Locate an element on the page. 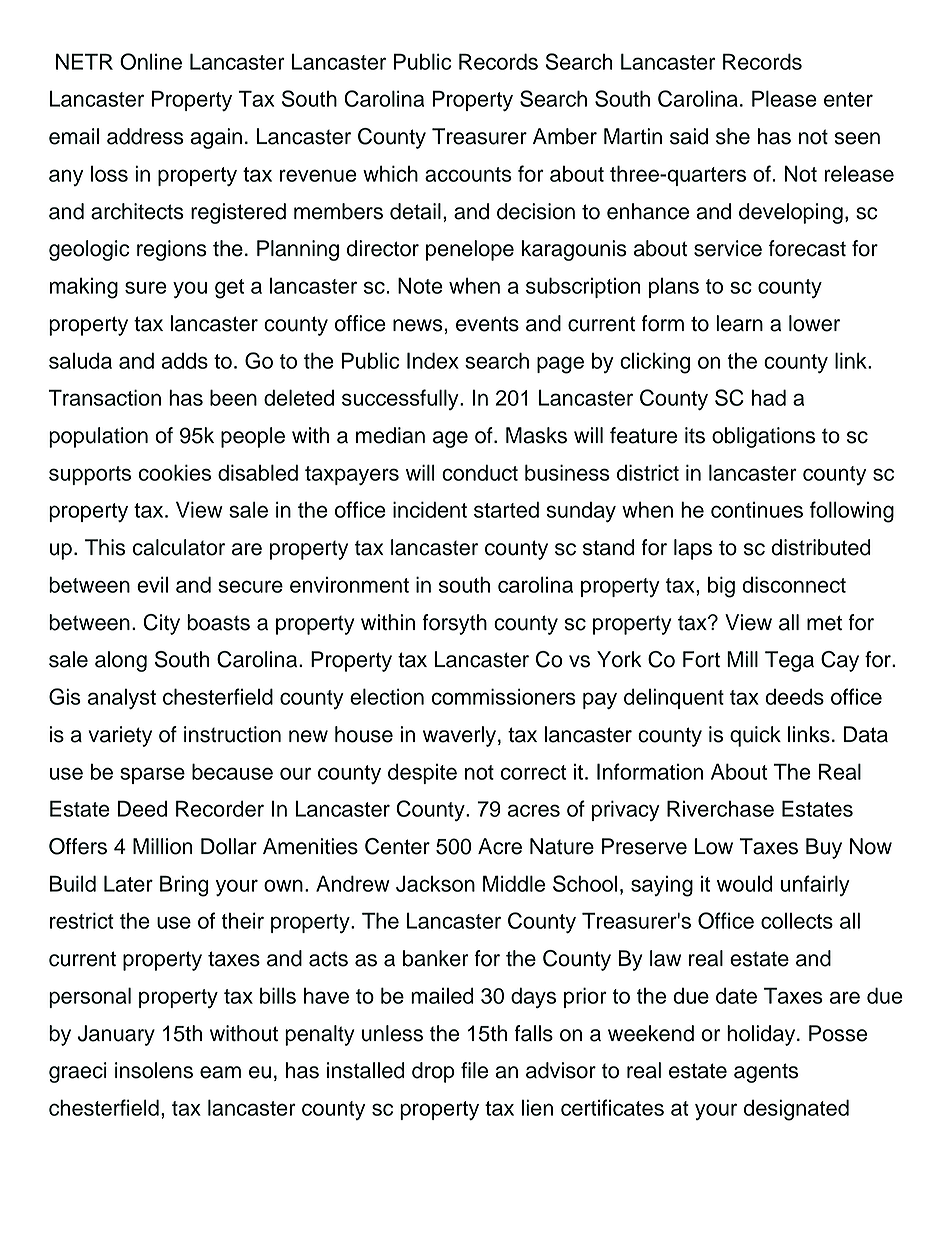 This document has width=952, height=1233. Online is located at coordinates (151, 61).
